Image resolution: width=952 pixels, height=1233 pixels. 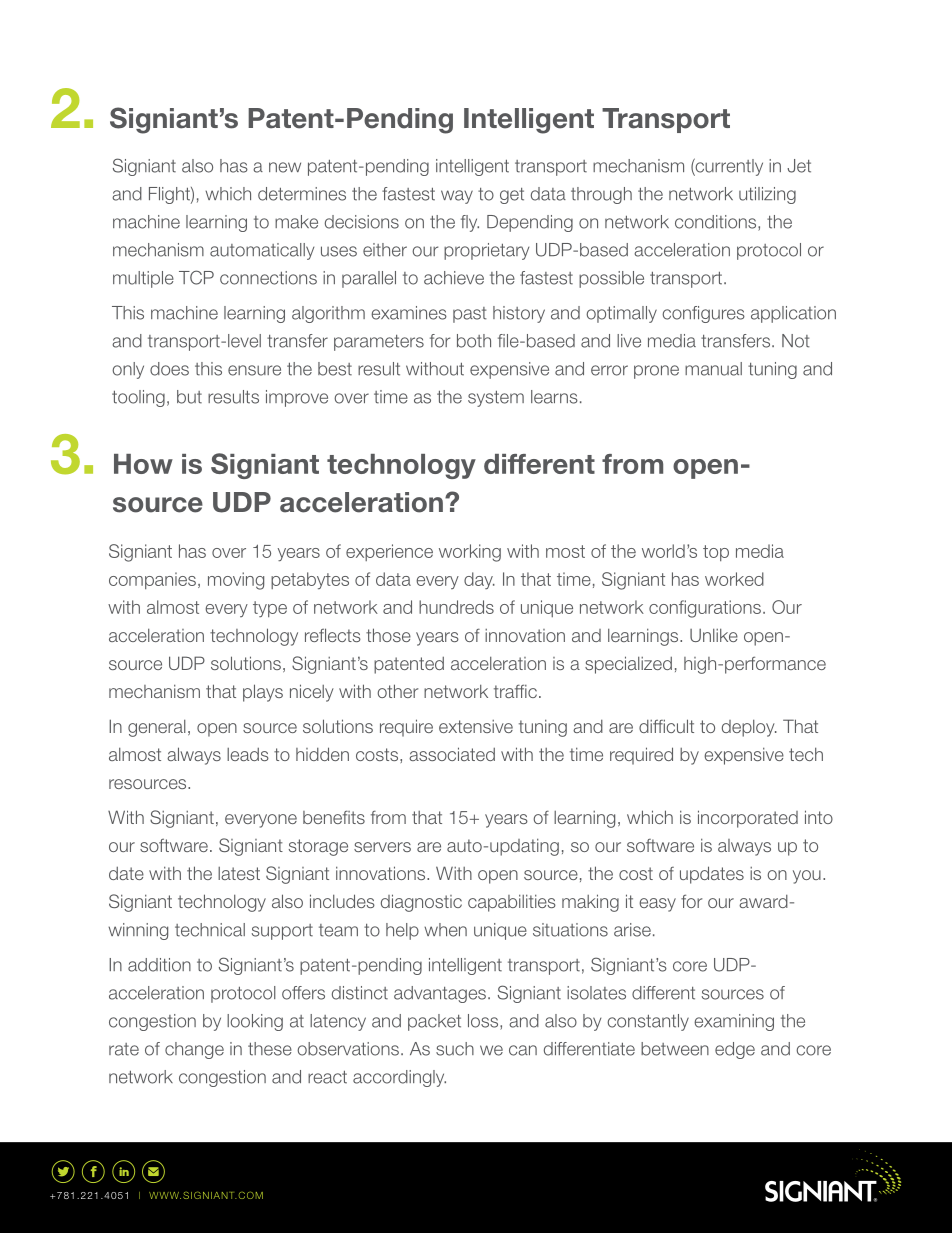 I want to click on new, so click(x=285, y=167).
